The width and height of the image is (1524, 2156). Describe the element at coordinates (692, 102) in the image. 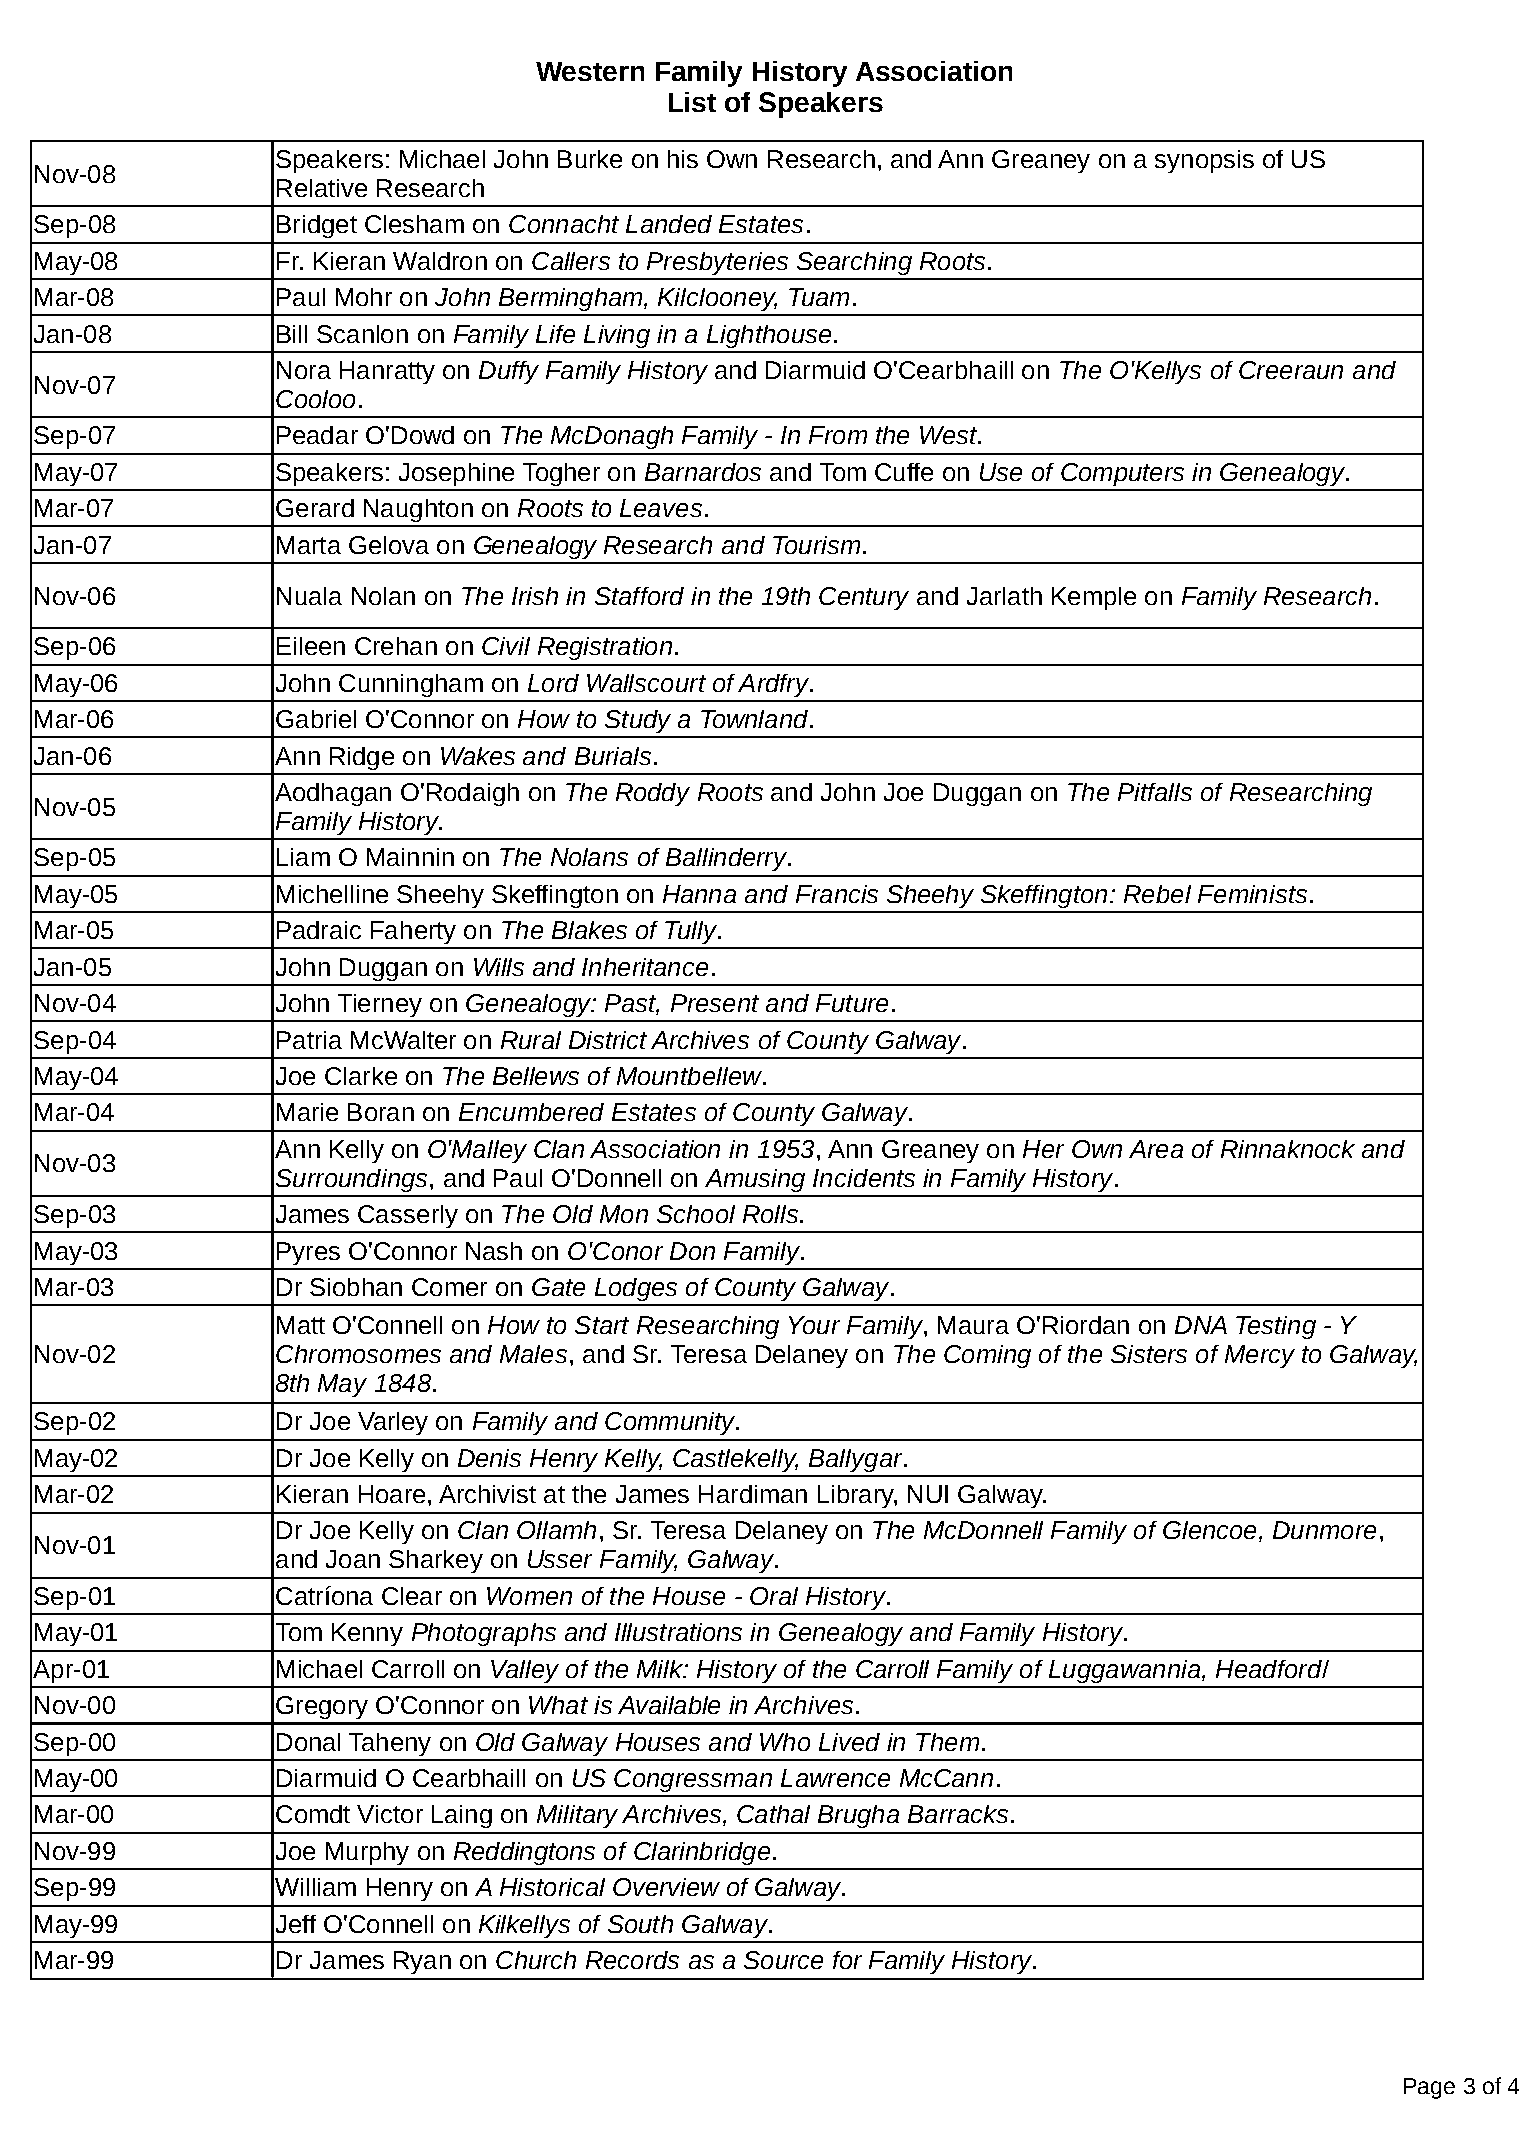

I see `List` at that location.
